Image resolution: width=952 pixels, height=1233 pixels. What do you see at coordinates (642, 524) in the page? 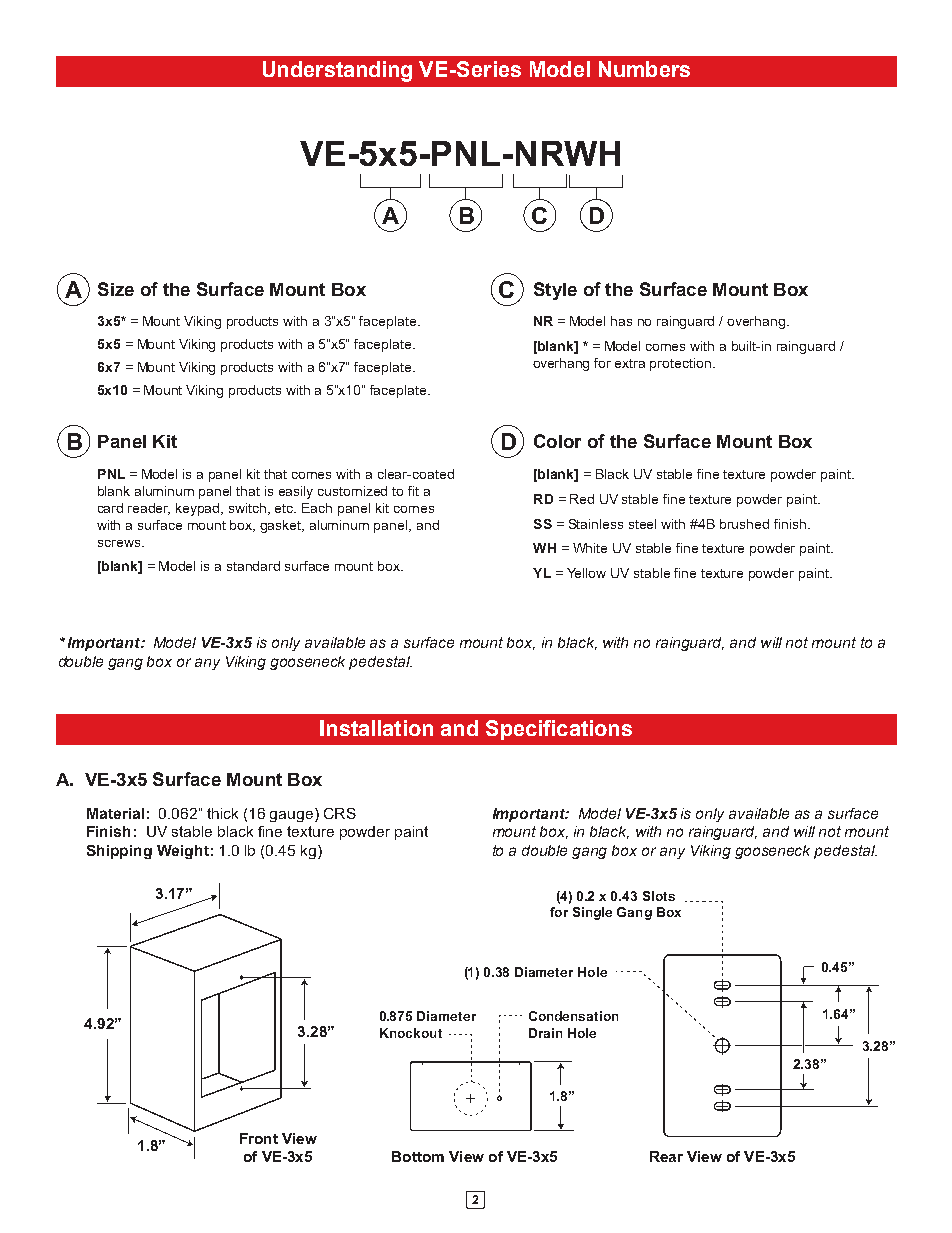
I see `steel` at bounding box center [642, 524].
